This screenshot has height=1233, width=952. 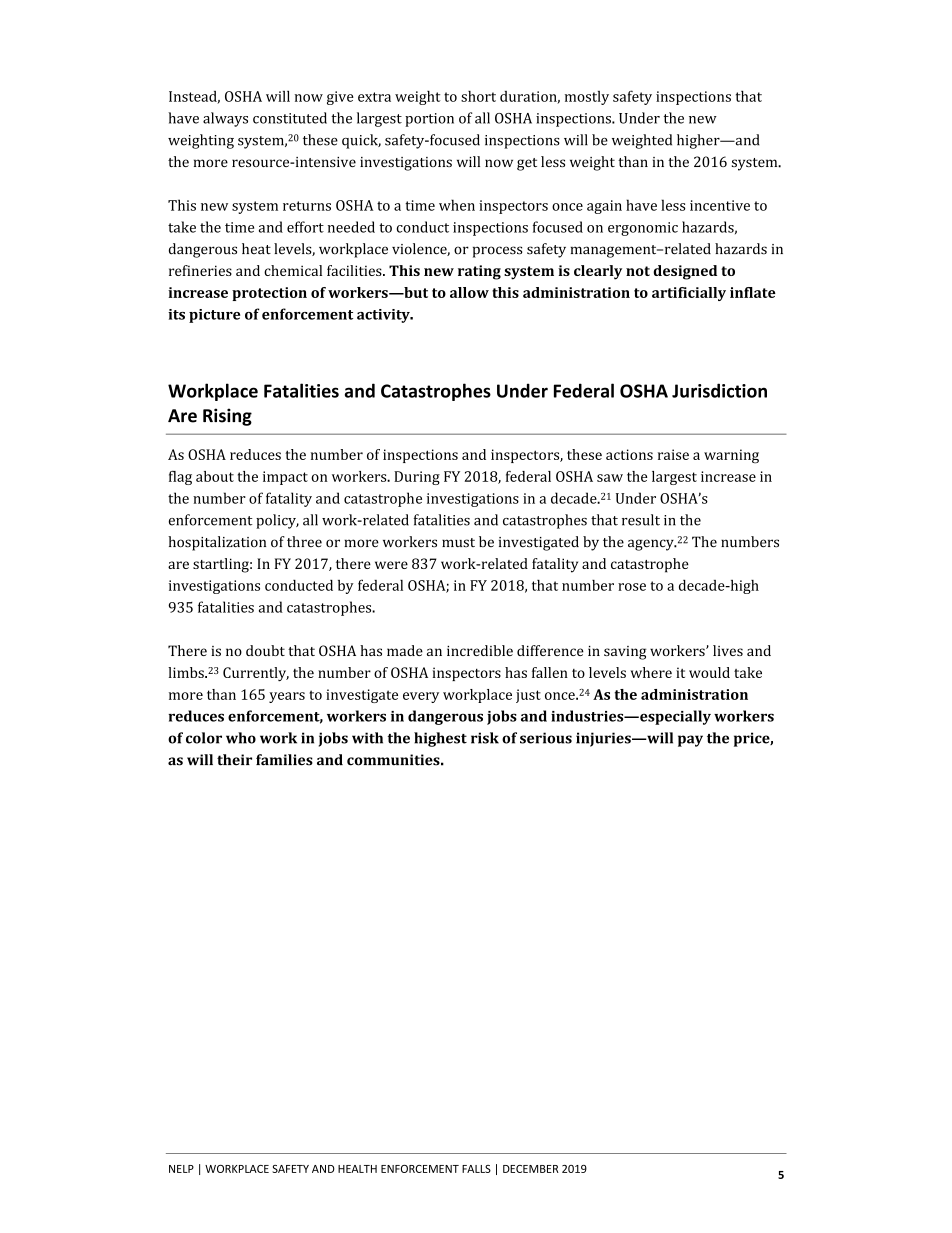 What do you see at coordinates (225, 119) in the screenshot?
I see `always` at bounding box center [225, 119].
